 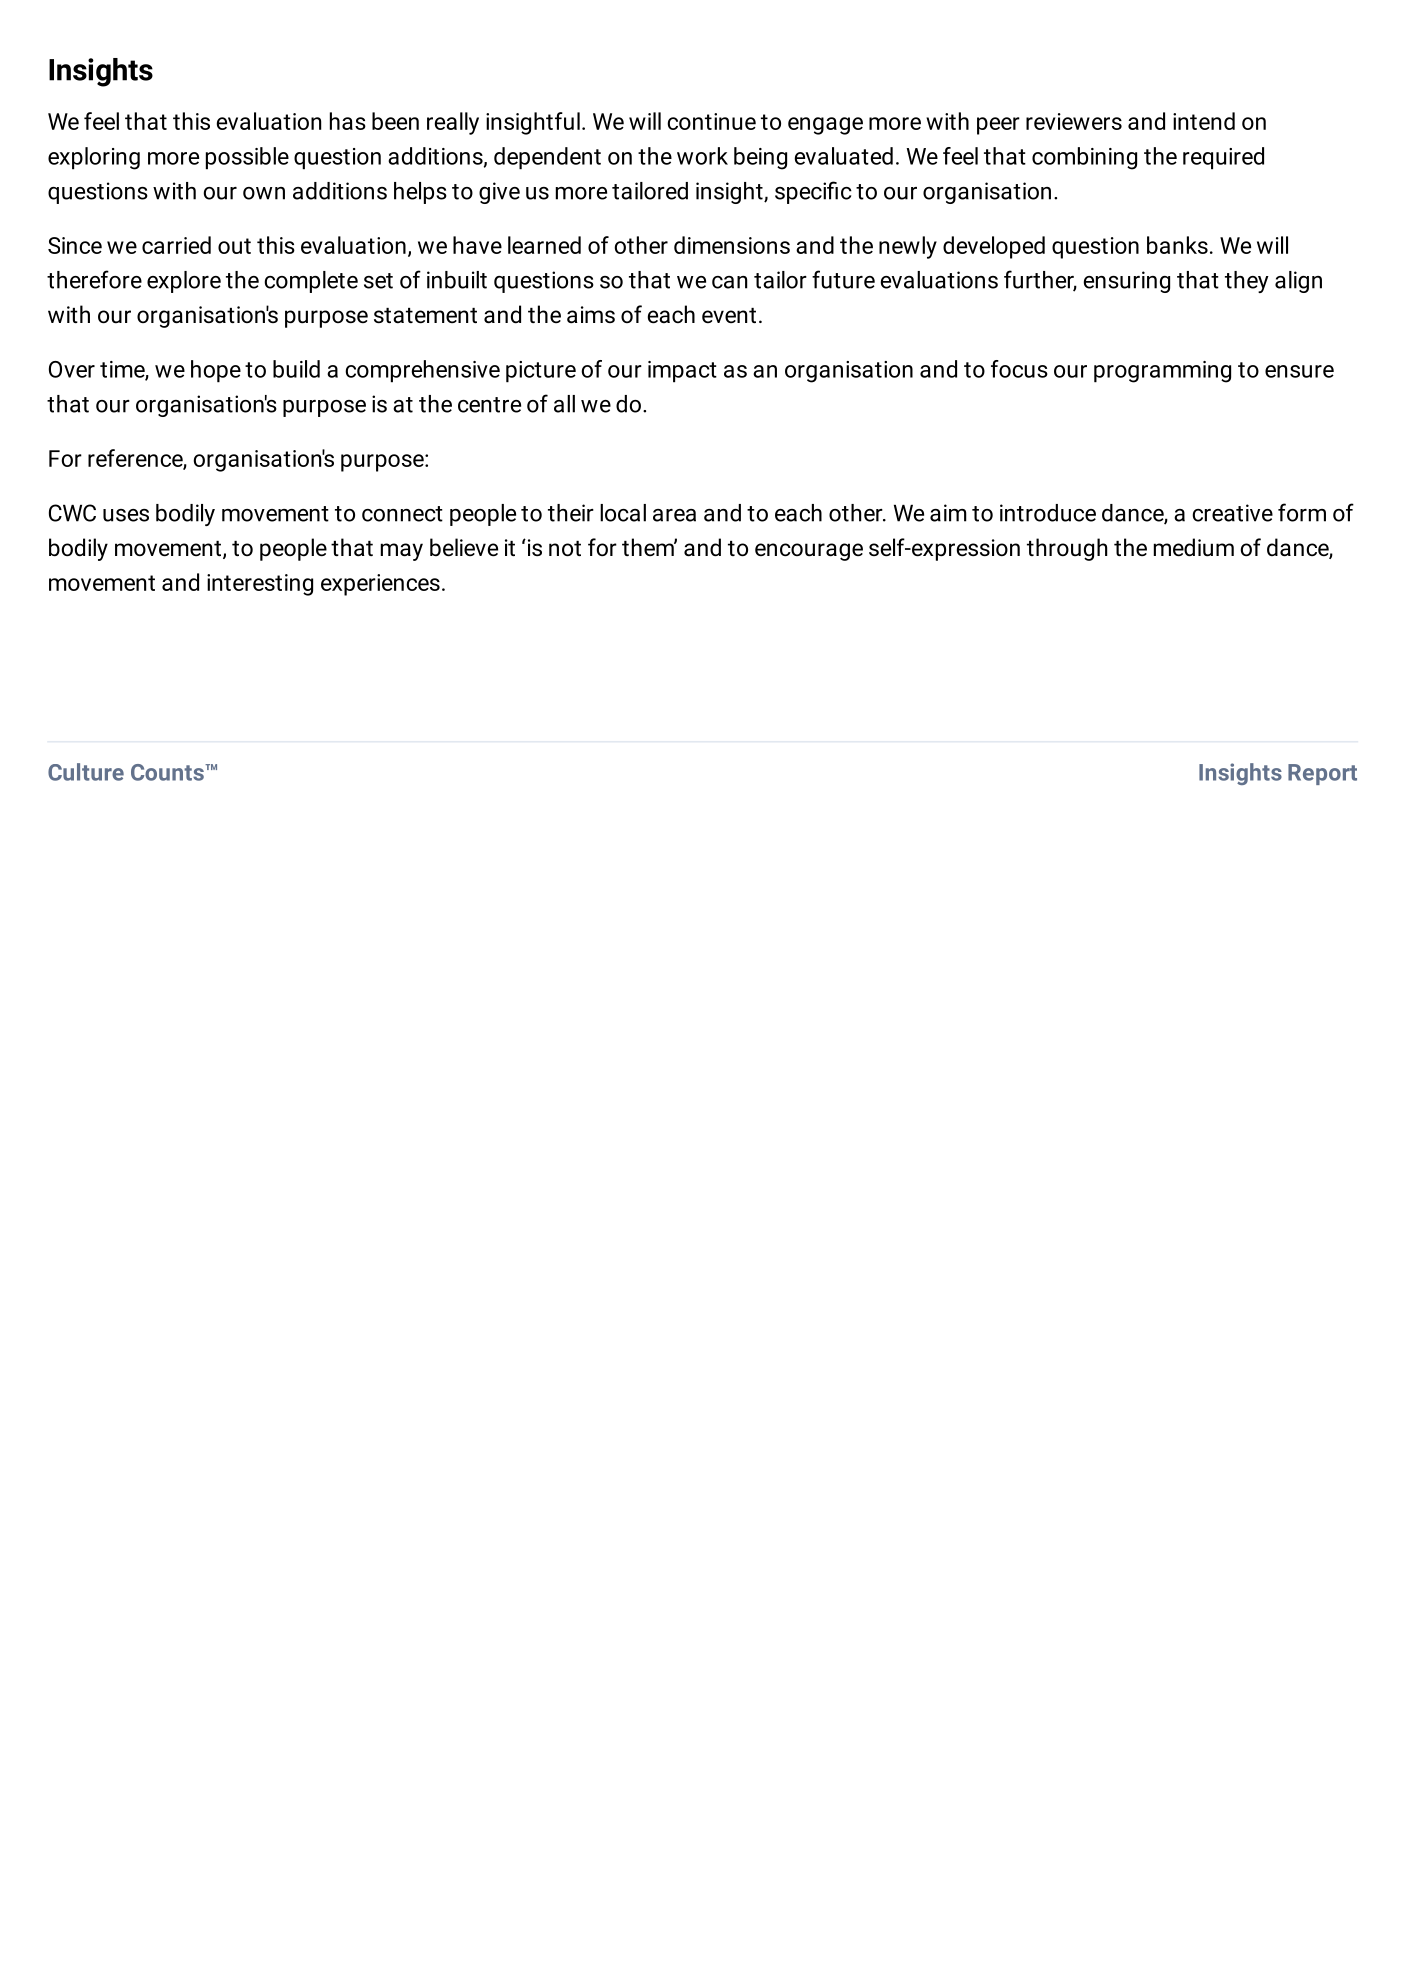 I want to click on creative, so click(x=1232, y=513).
